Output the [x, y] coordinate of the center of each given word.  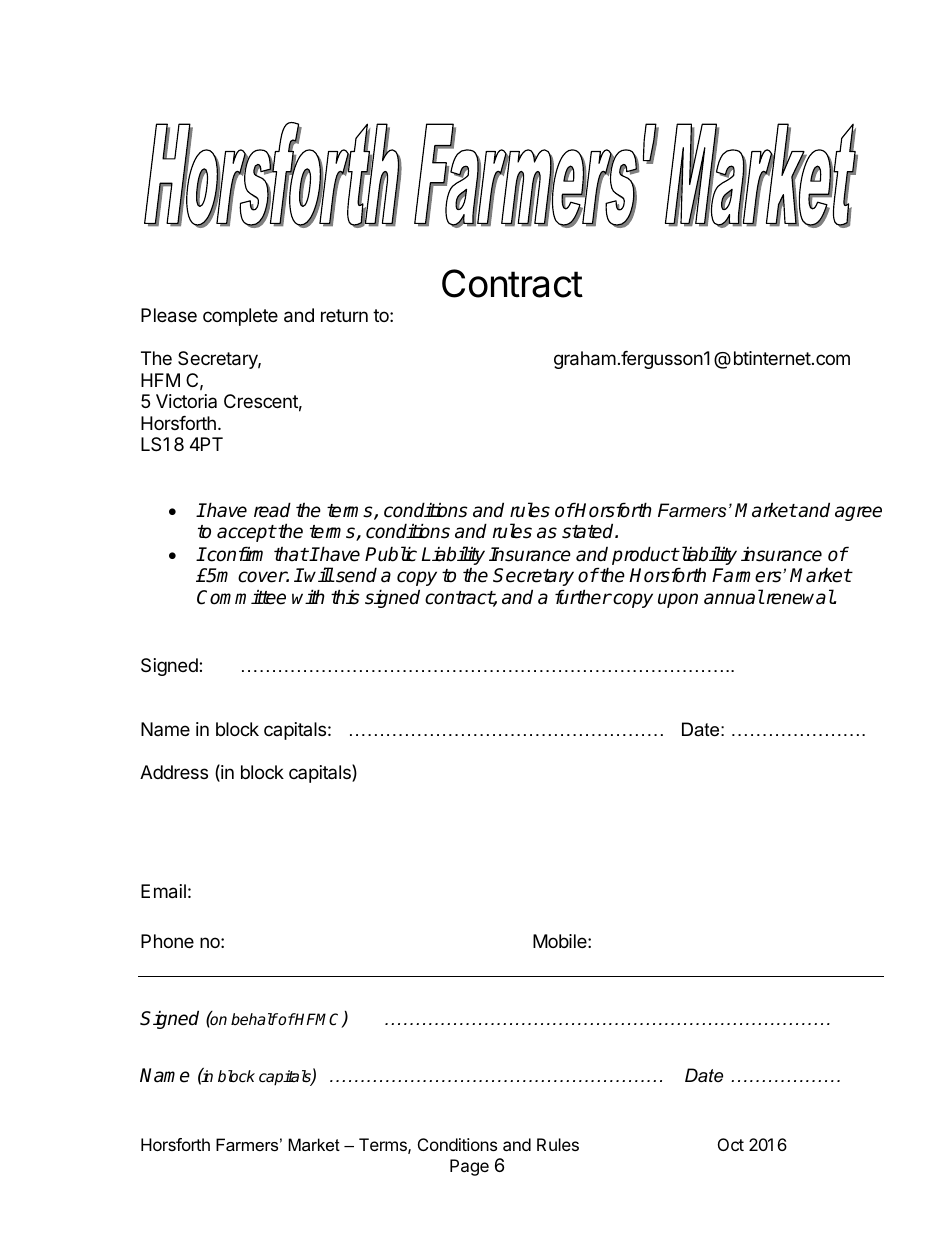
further [583, 597]
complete [240, 317]
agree [858, 513]
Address [174, 772]
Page [469, 1167]
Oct [731, 1144]
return [344, 315]
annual [734, 597]
